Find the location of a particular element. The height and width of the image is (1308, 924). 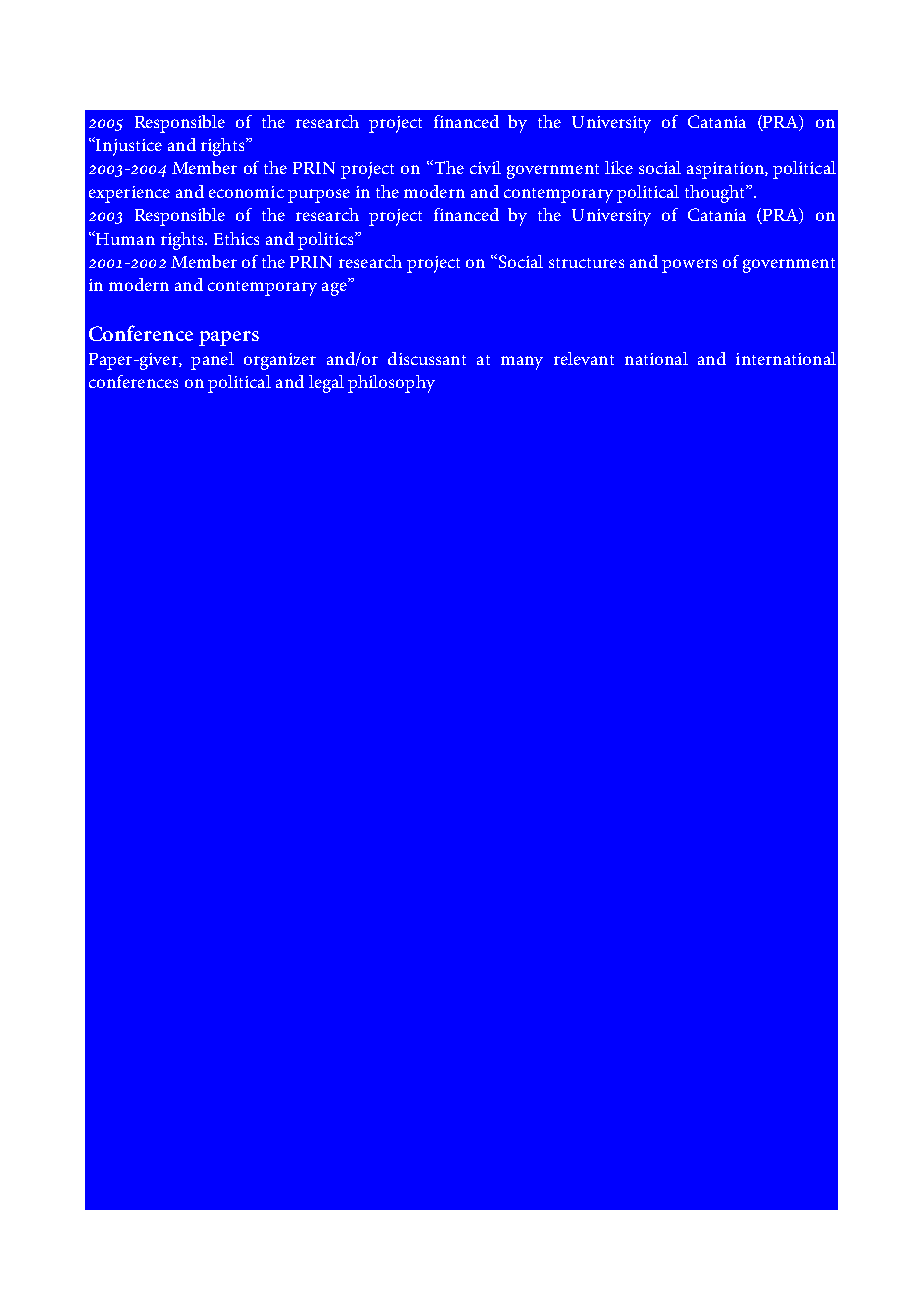

Injustice is located at coordinates (128, 146).
